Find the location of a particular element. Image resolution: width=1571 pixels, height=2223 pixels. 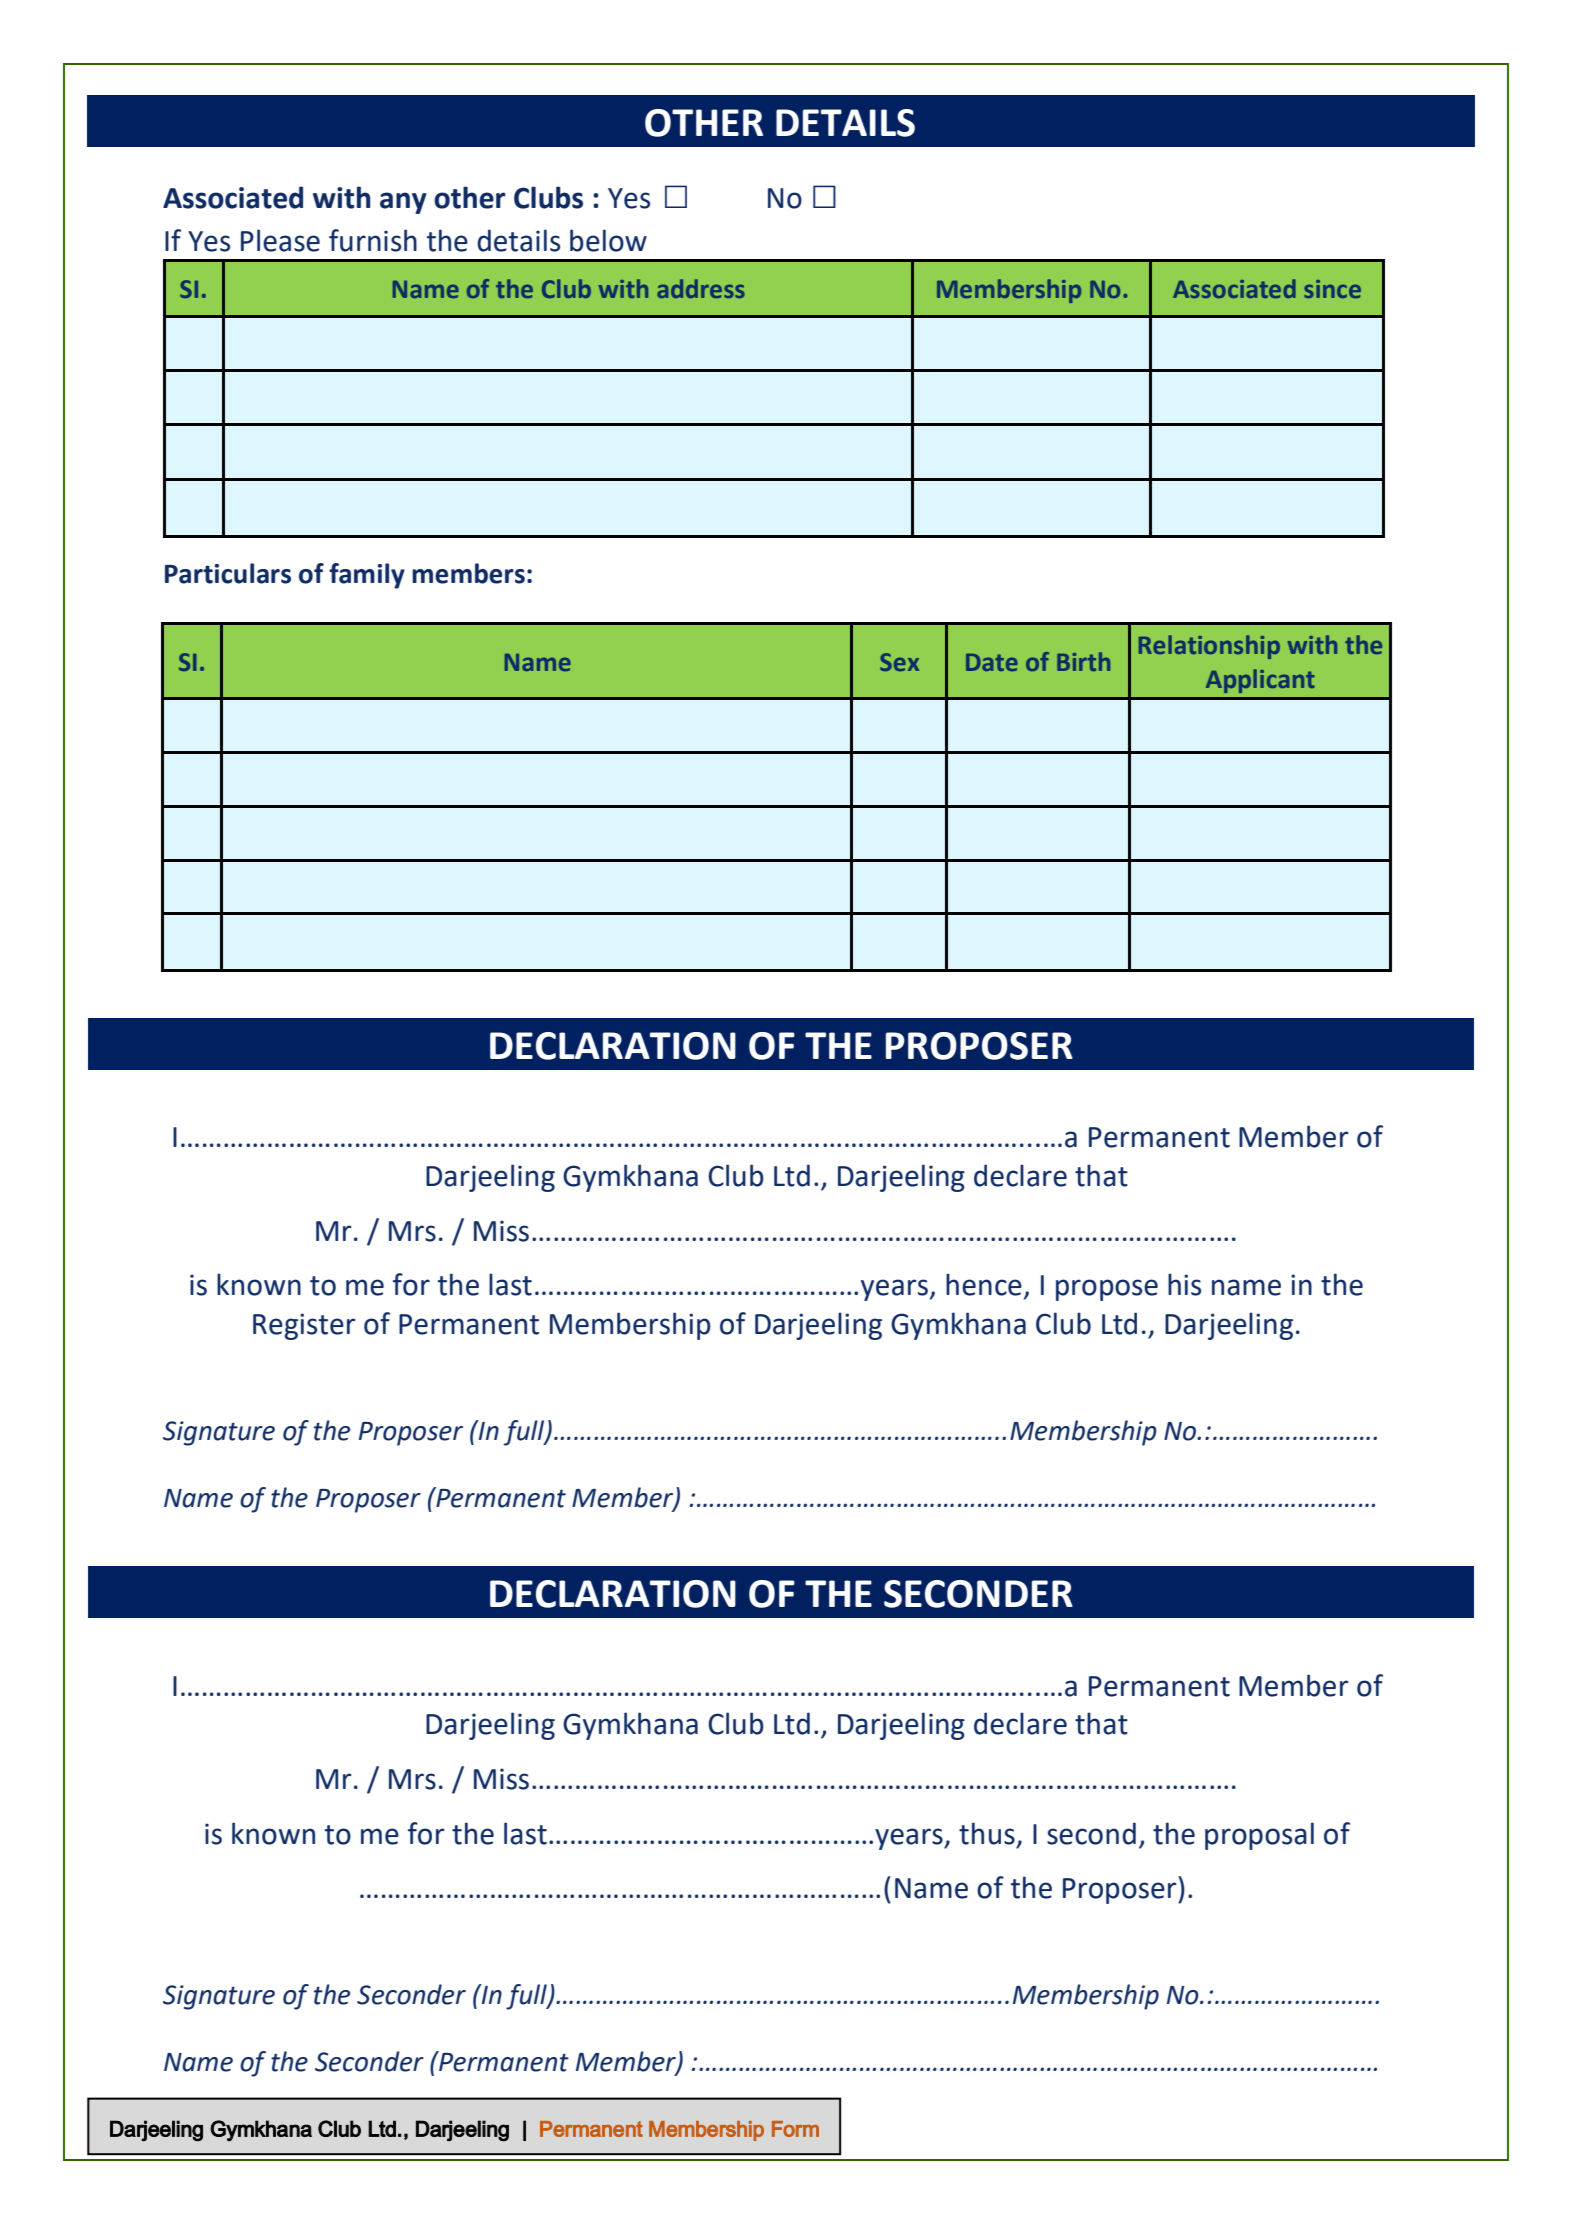

Register is located at coordinates (304, 1326).
